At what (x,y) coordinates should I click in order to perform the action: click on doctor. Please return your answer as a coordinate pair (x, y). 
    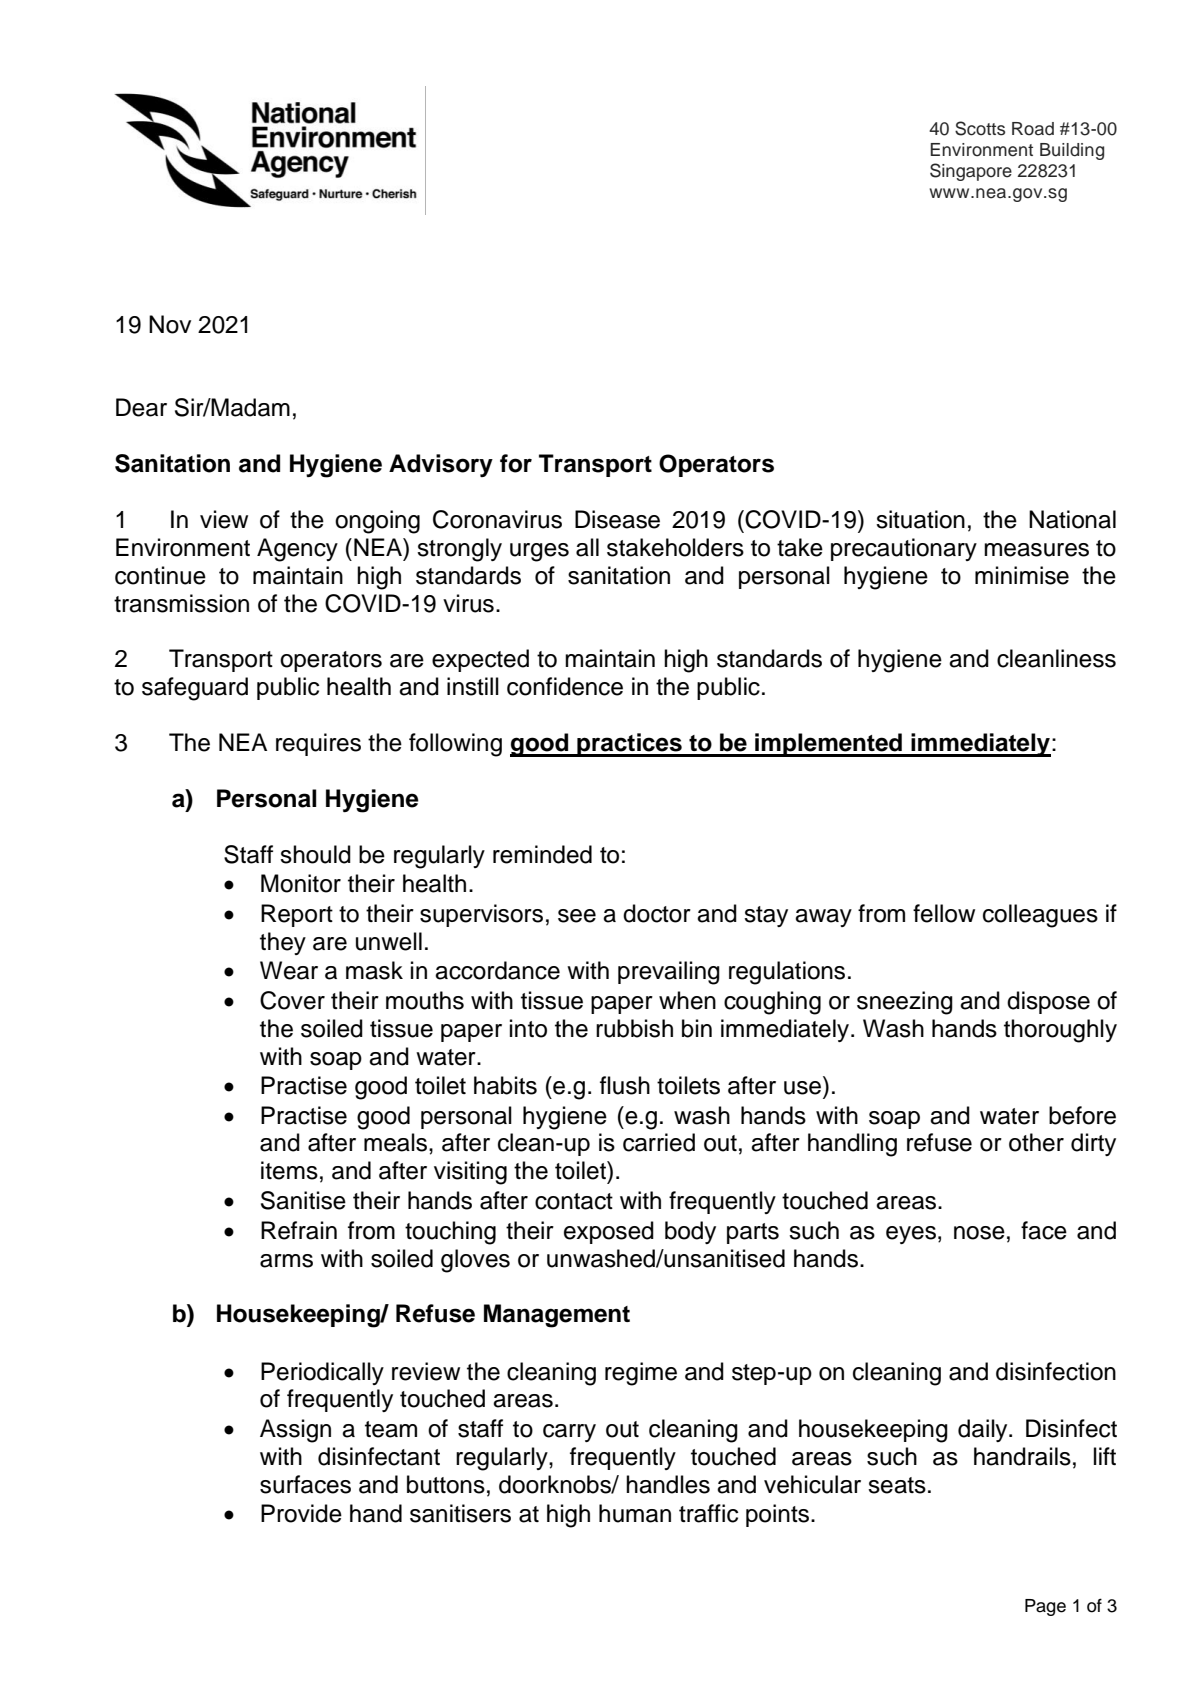
    Looking at the image, I should click on (657, 913).
